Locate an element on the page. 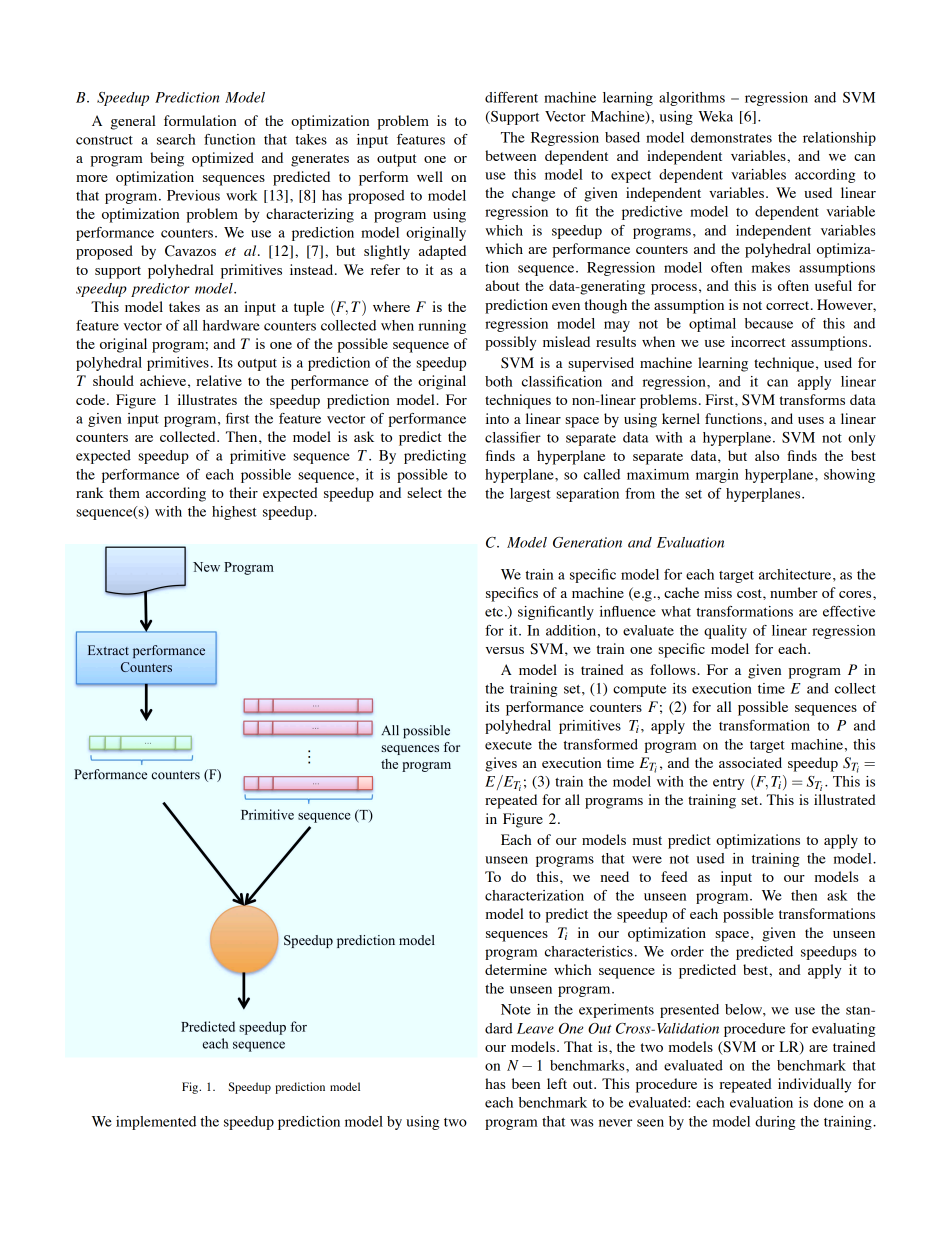 This document has height=1233, width=952. etc is located at coordinates (494, 612).
